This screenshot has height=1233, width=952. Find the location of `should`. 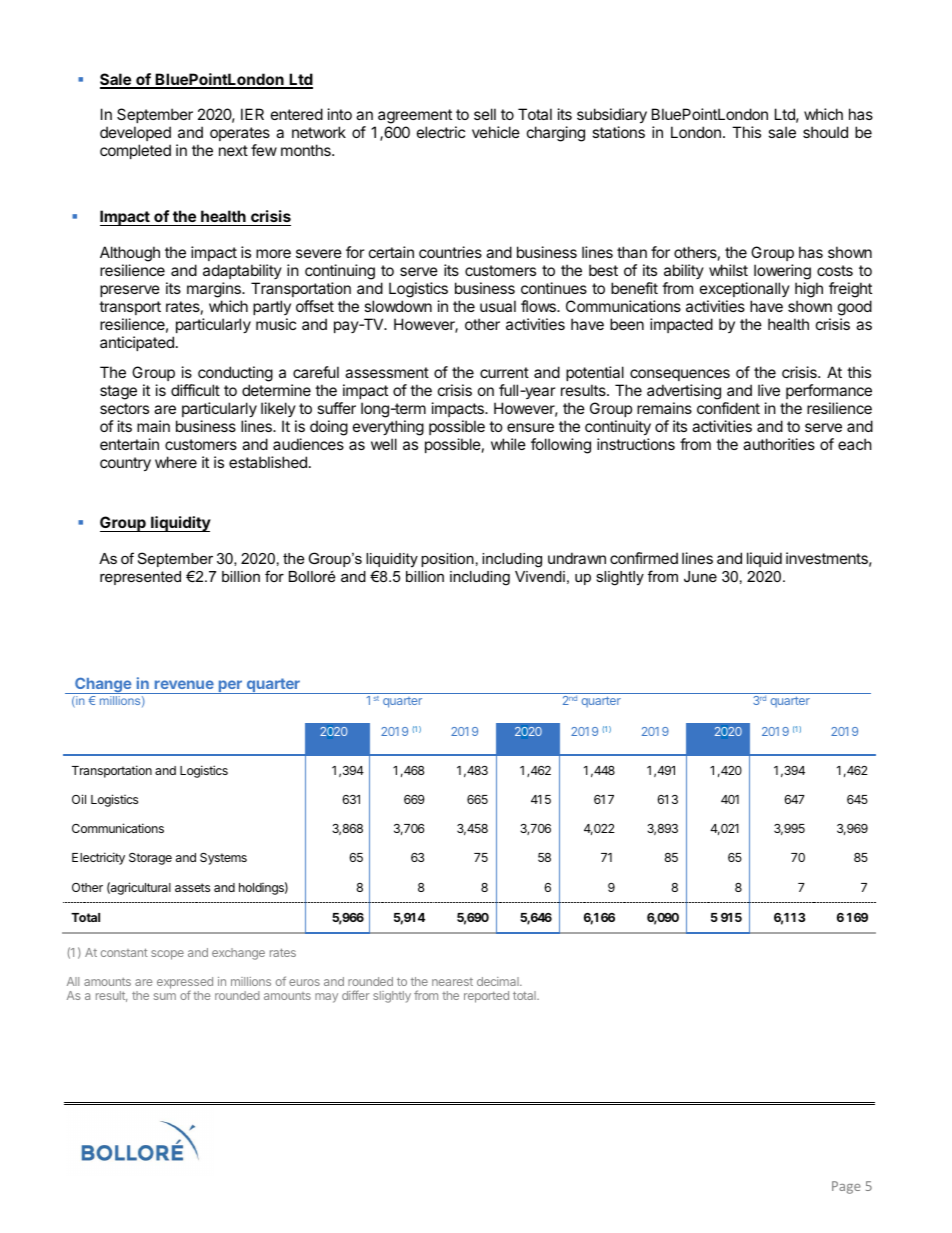

should is located at coordinates (825, 132).
